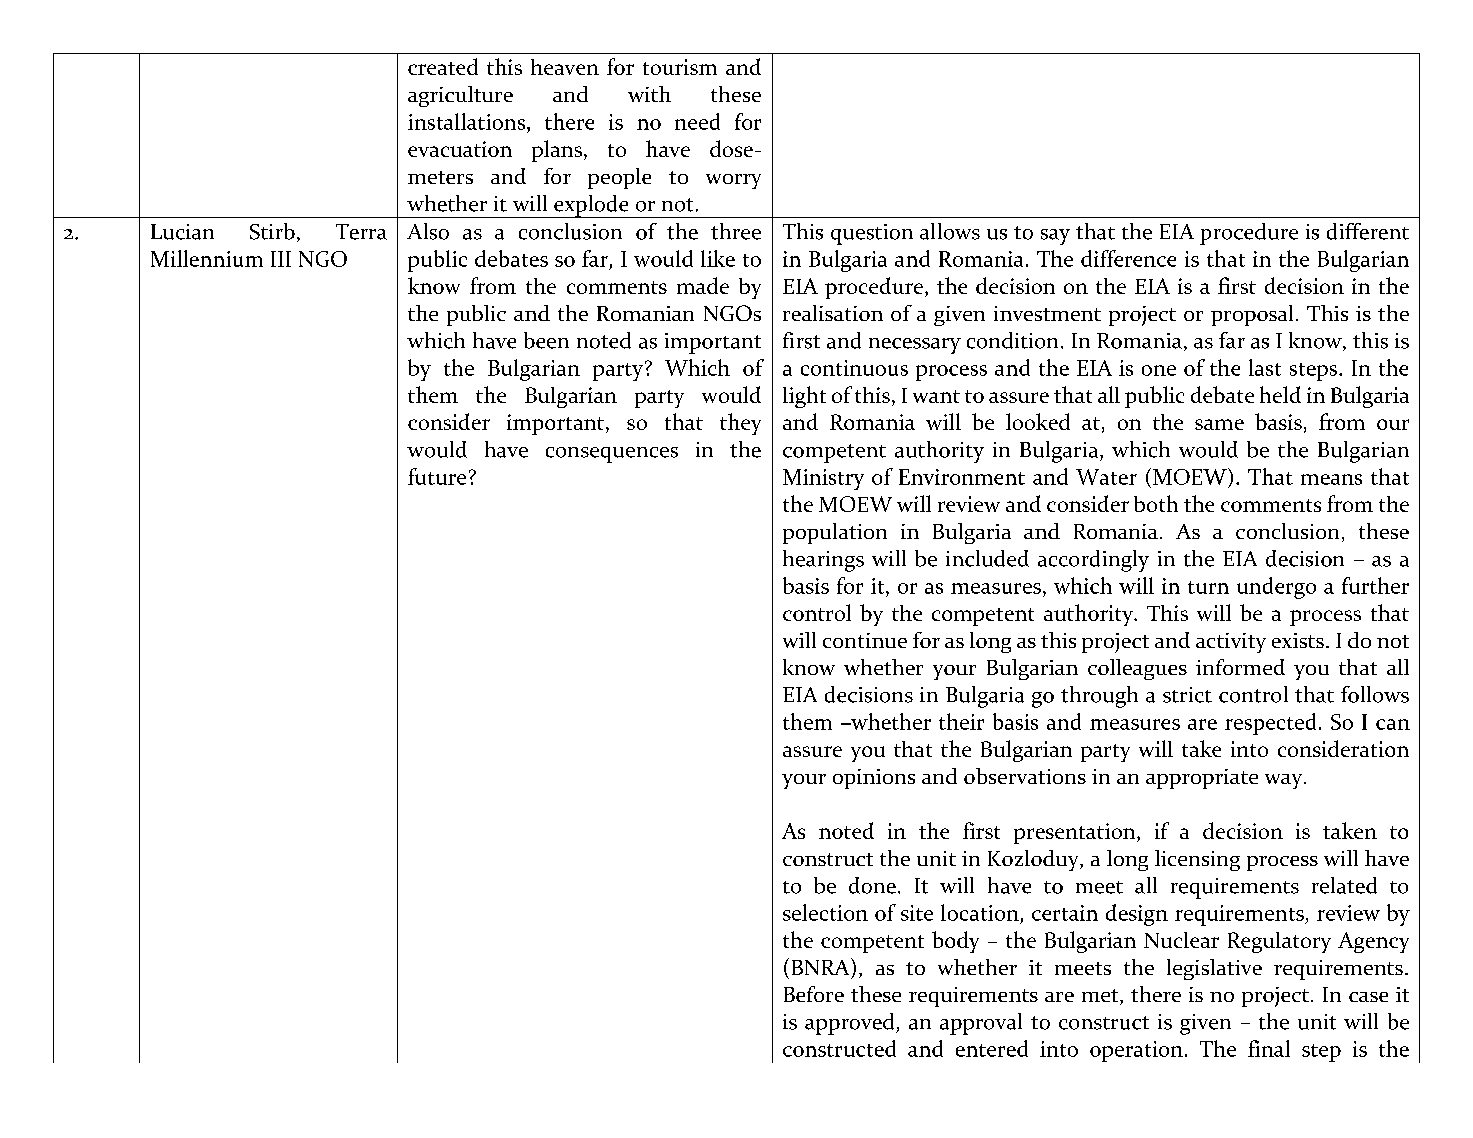 This screenshot has height=1138, width=1473. I want to click on way, so click(1285, 781).
